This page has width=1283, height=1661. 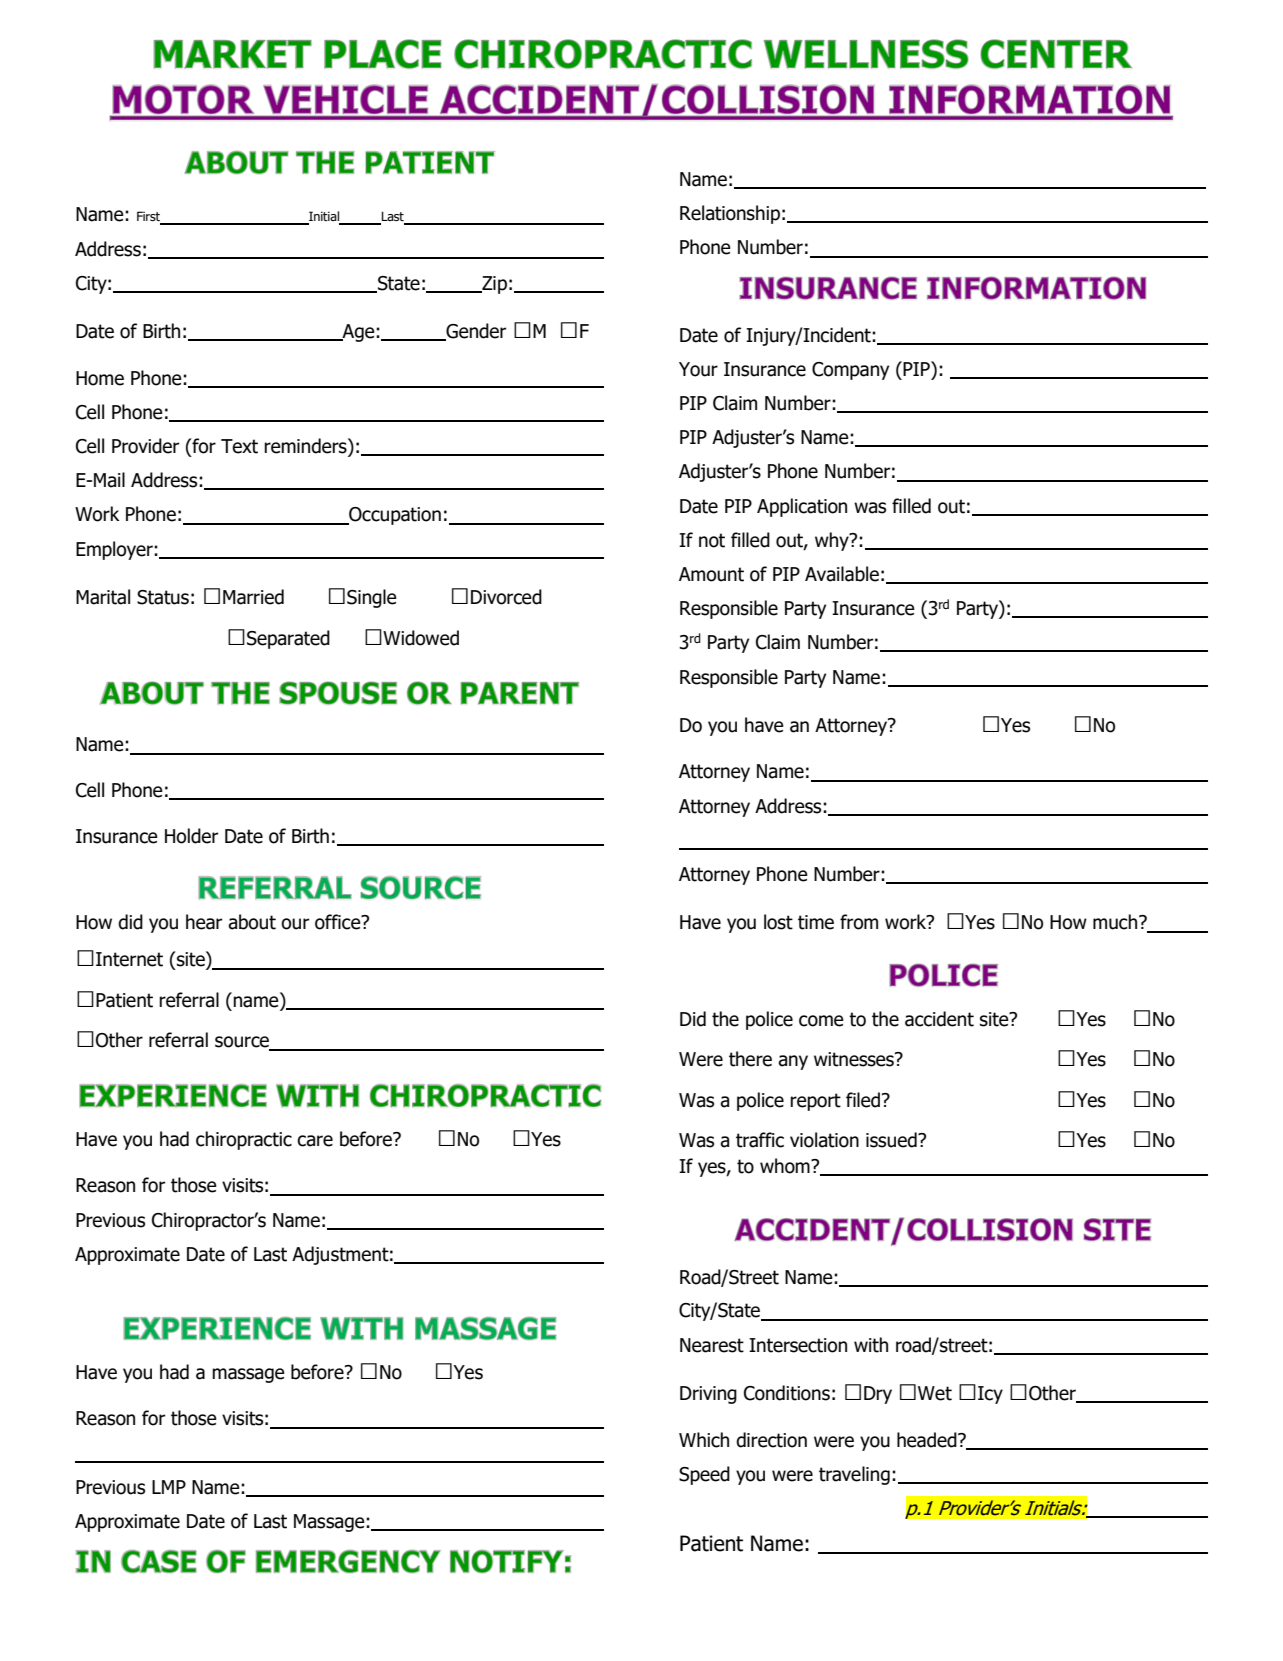 I want to click on care, so click(x=315, y=1141).
